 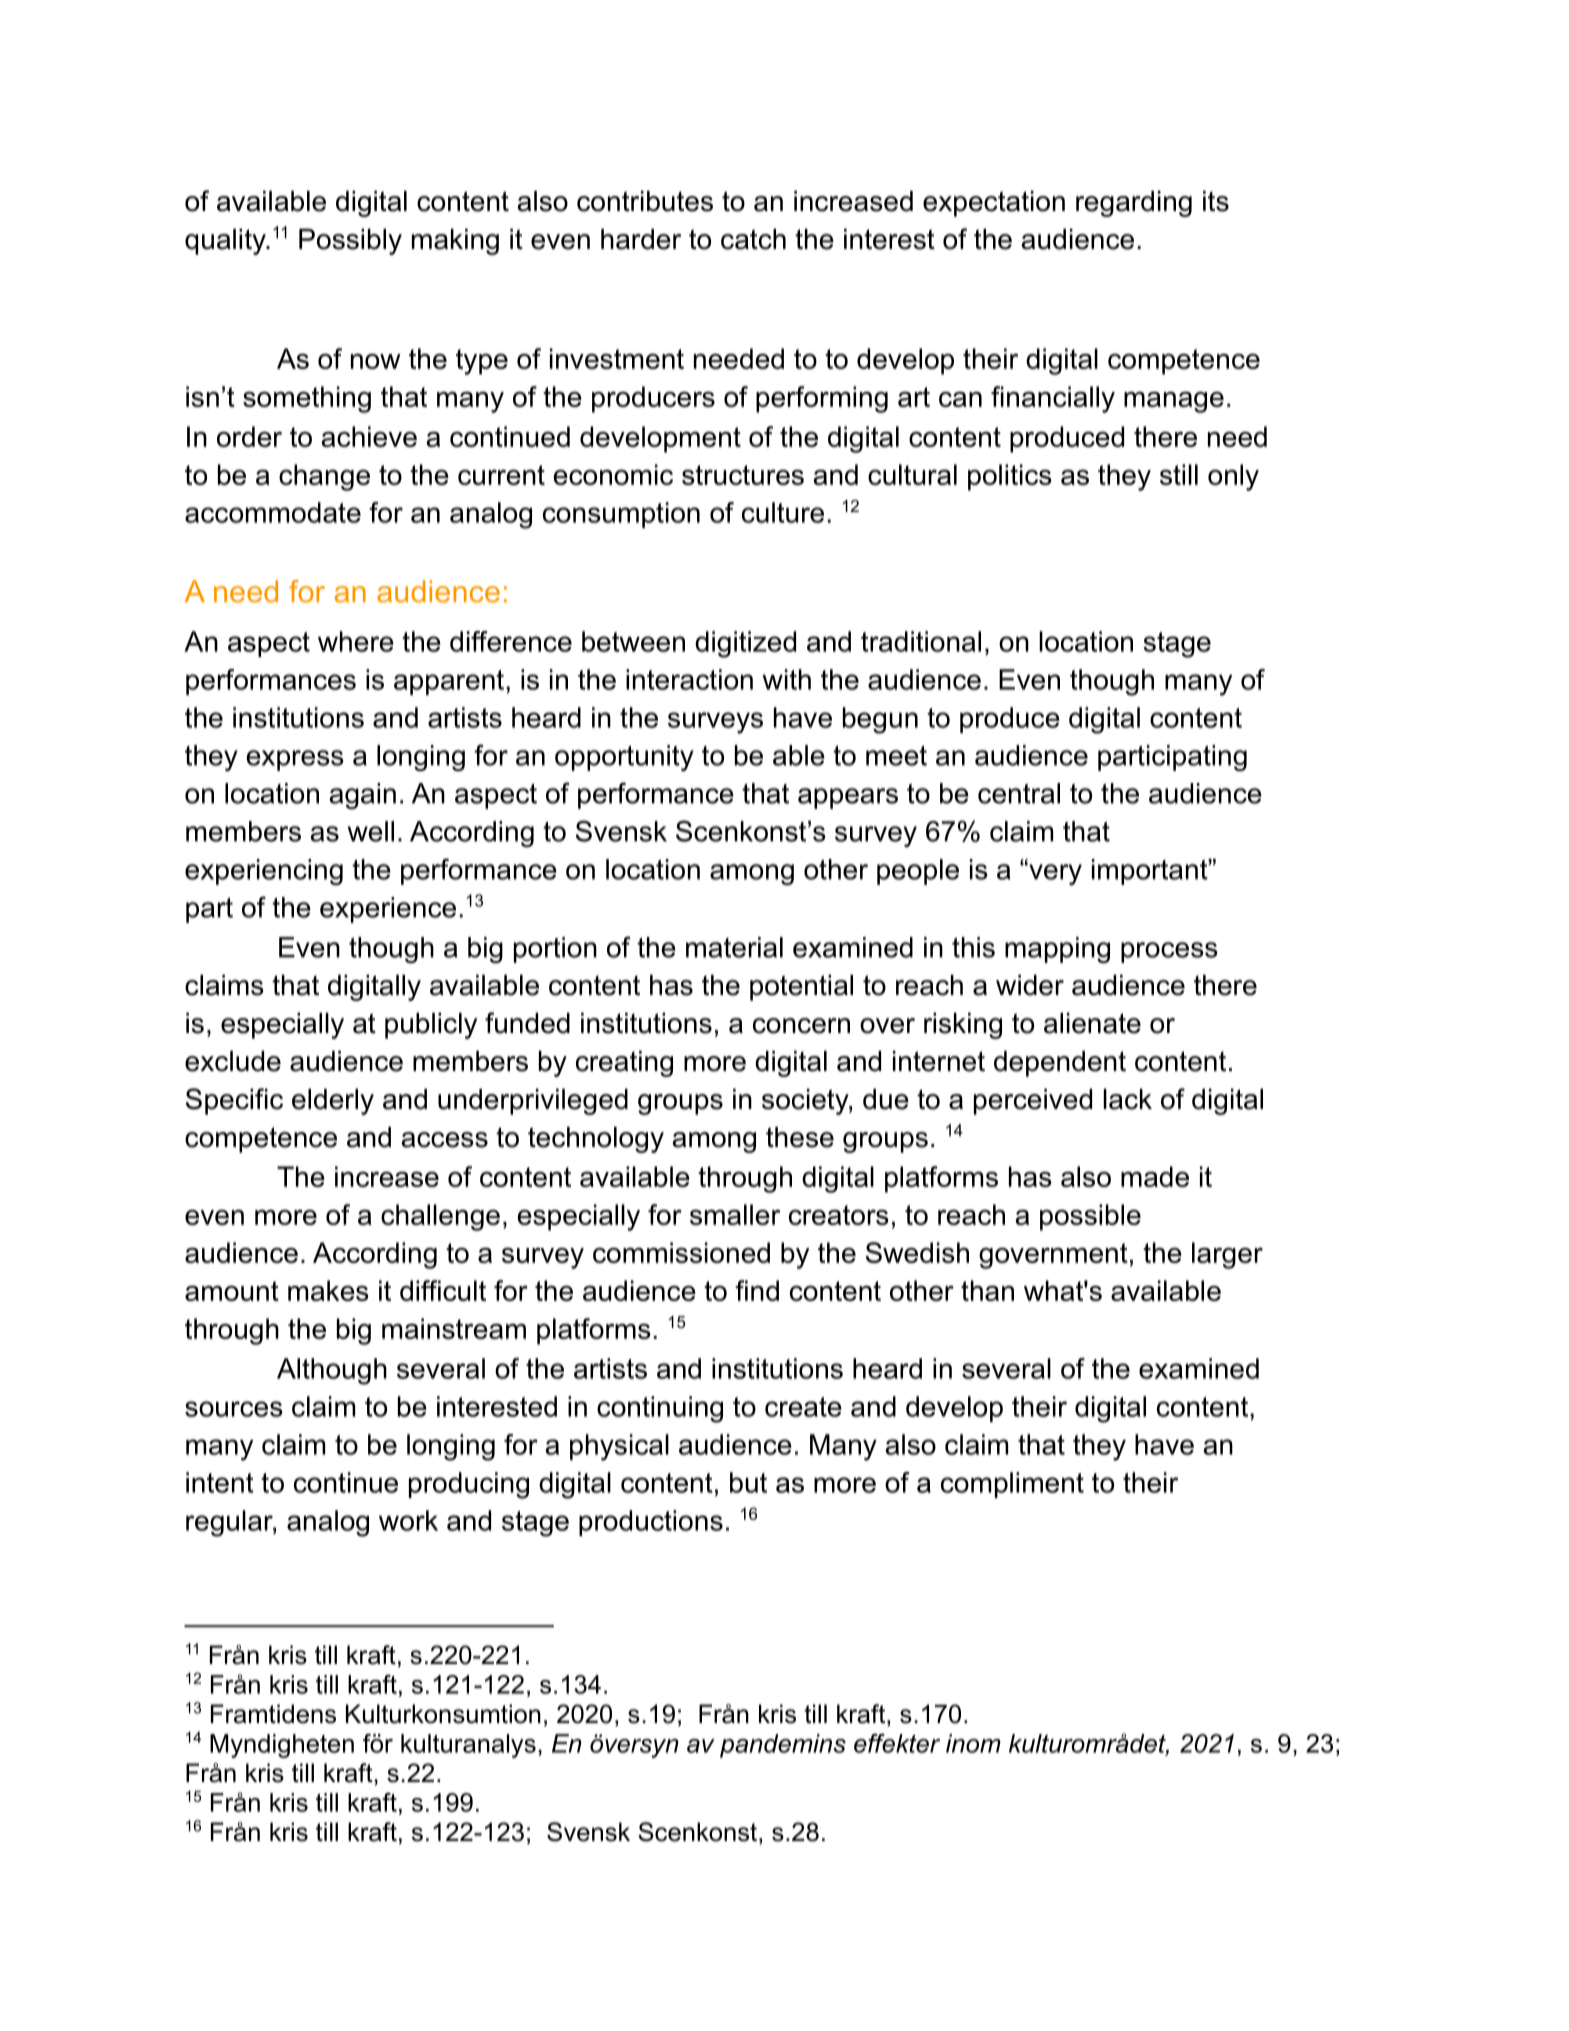 I want to click on change, so click(x=324, y=477).
